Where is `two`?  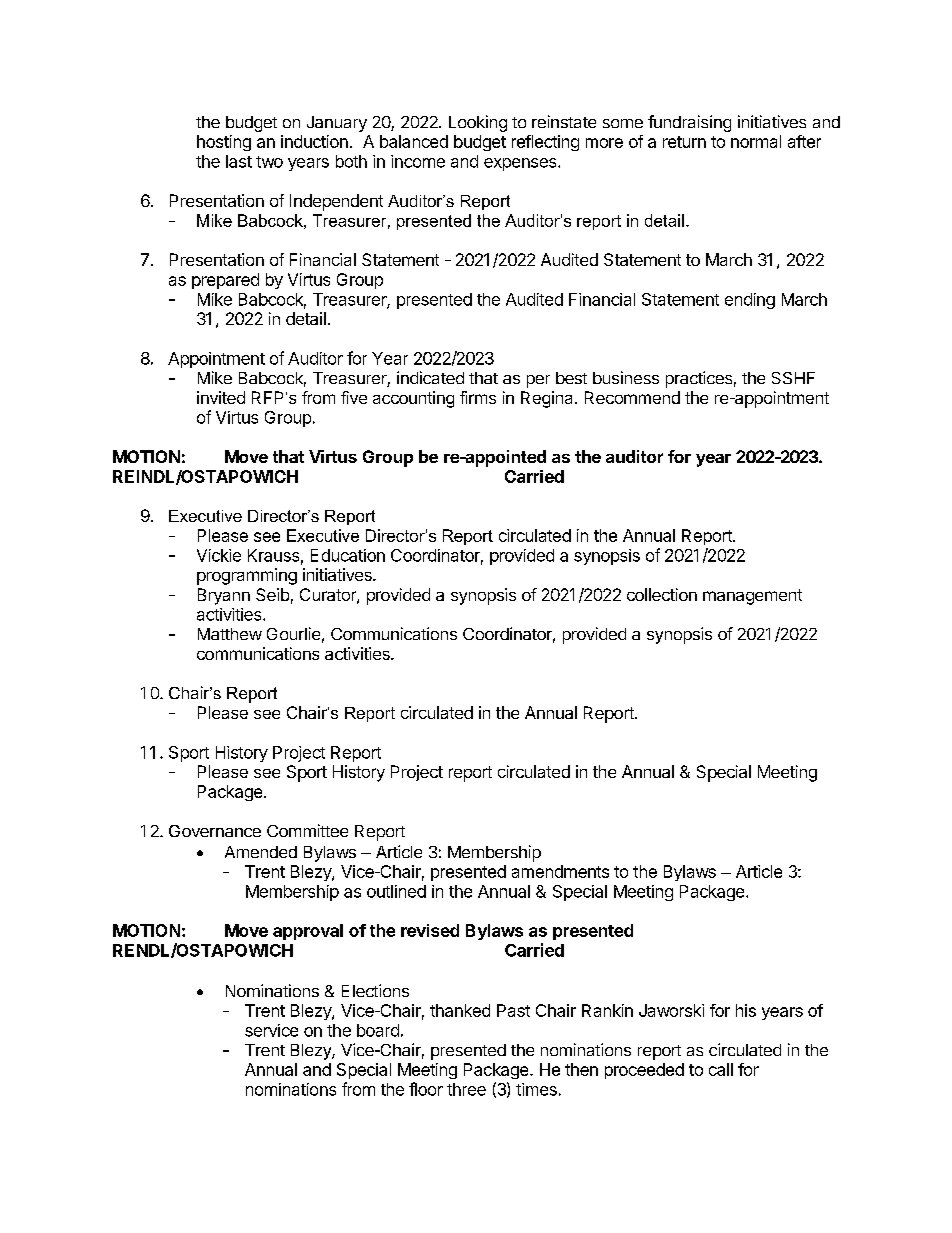 two is located at coordinates (269, 162).
